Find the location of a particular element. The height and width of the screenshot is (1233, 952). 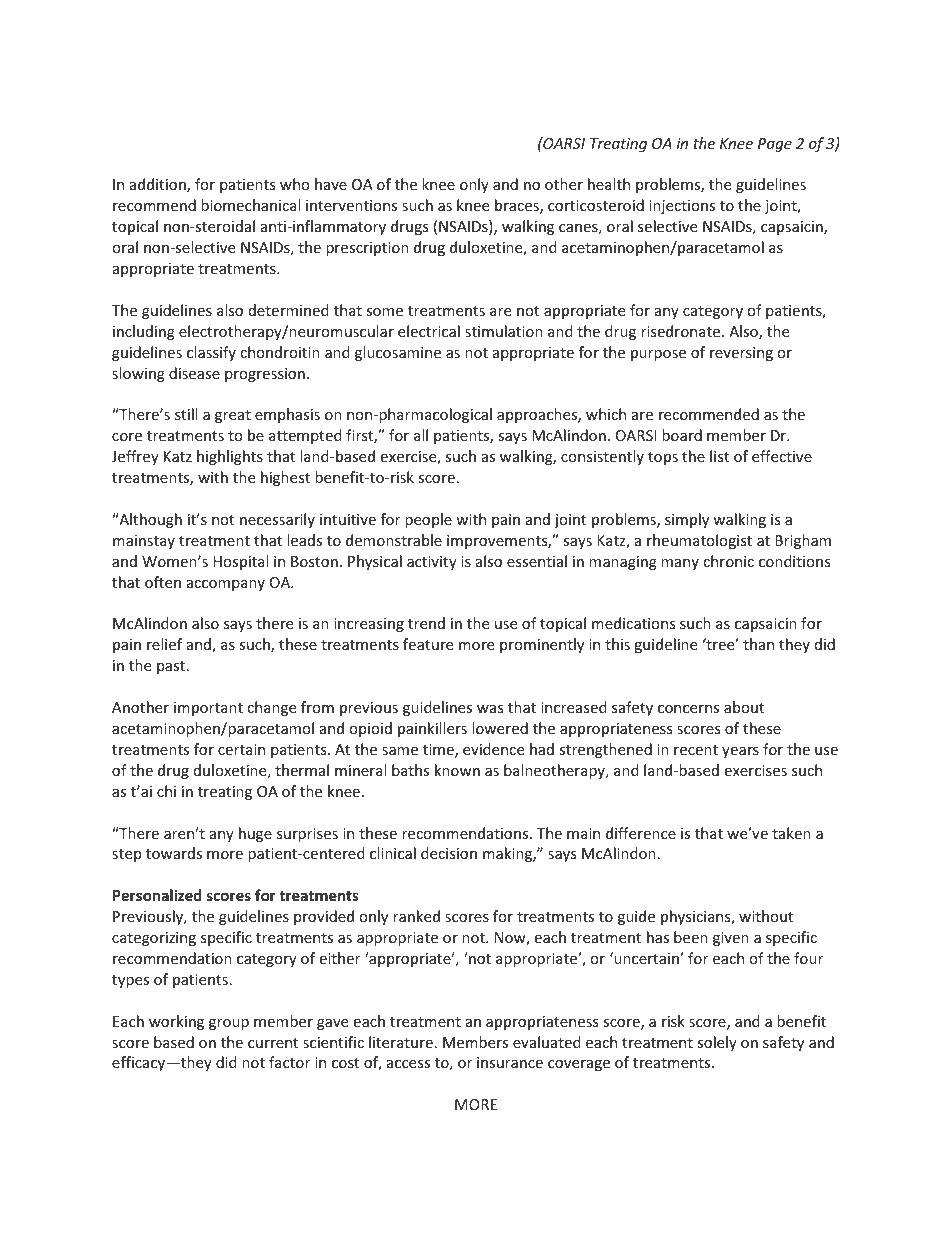

disease is located at coordinates (194, 373).
